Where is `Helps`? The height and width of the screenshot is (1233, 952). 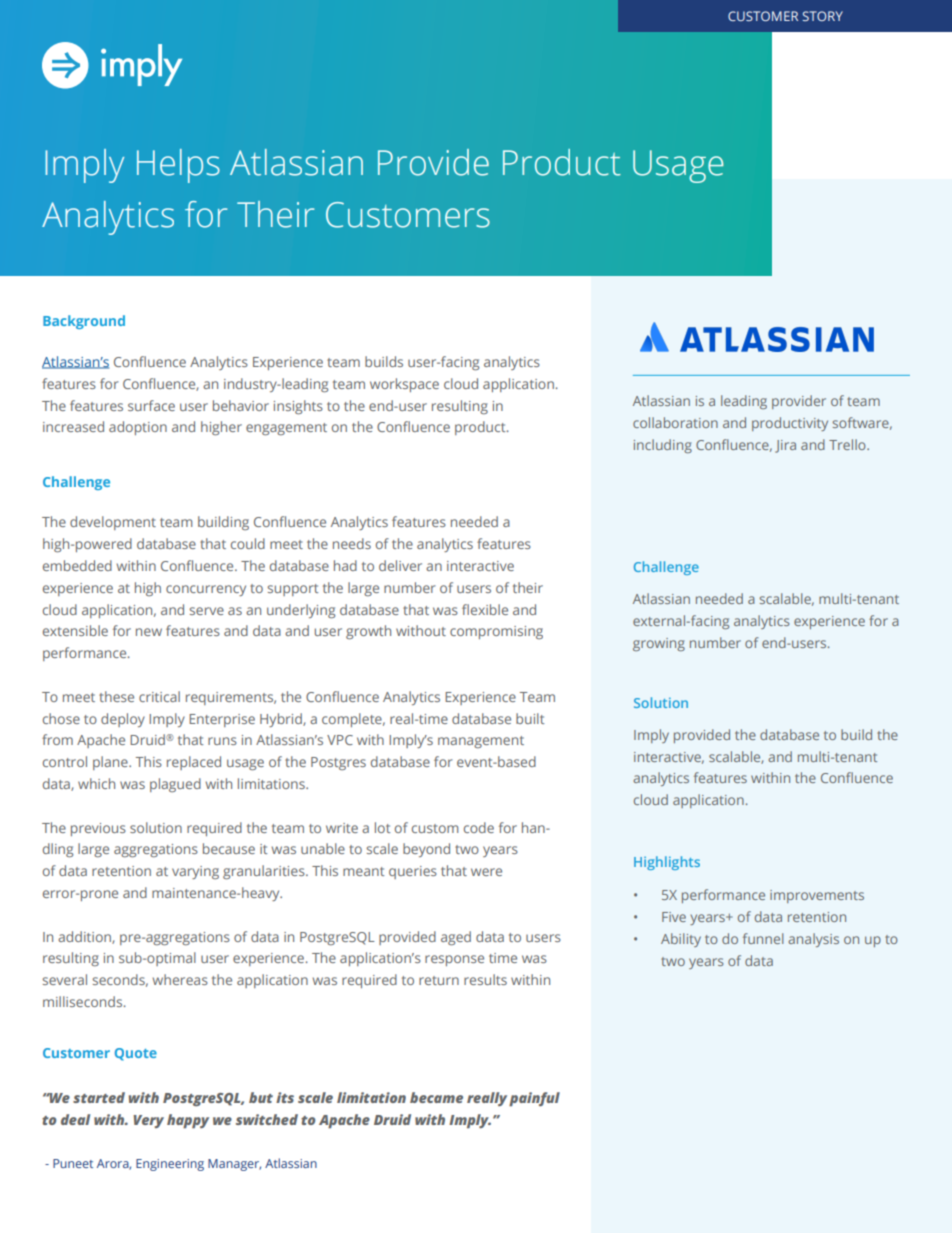 Helps is located at coordinates (178, 166).
